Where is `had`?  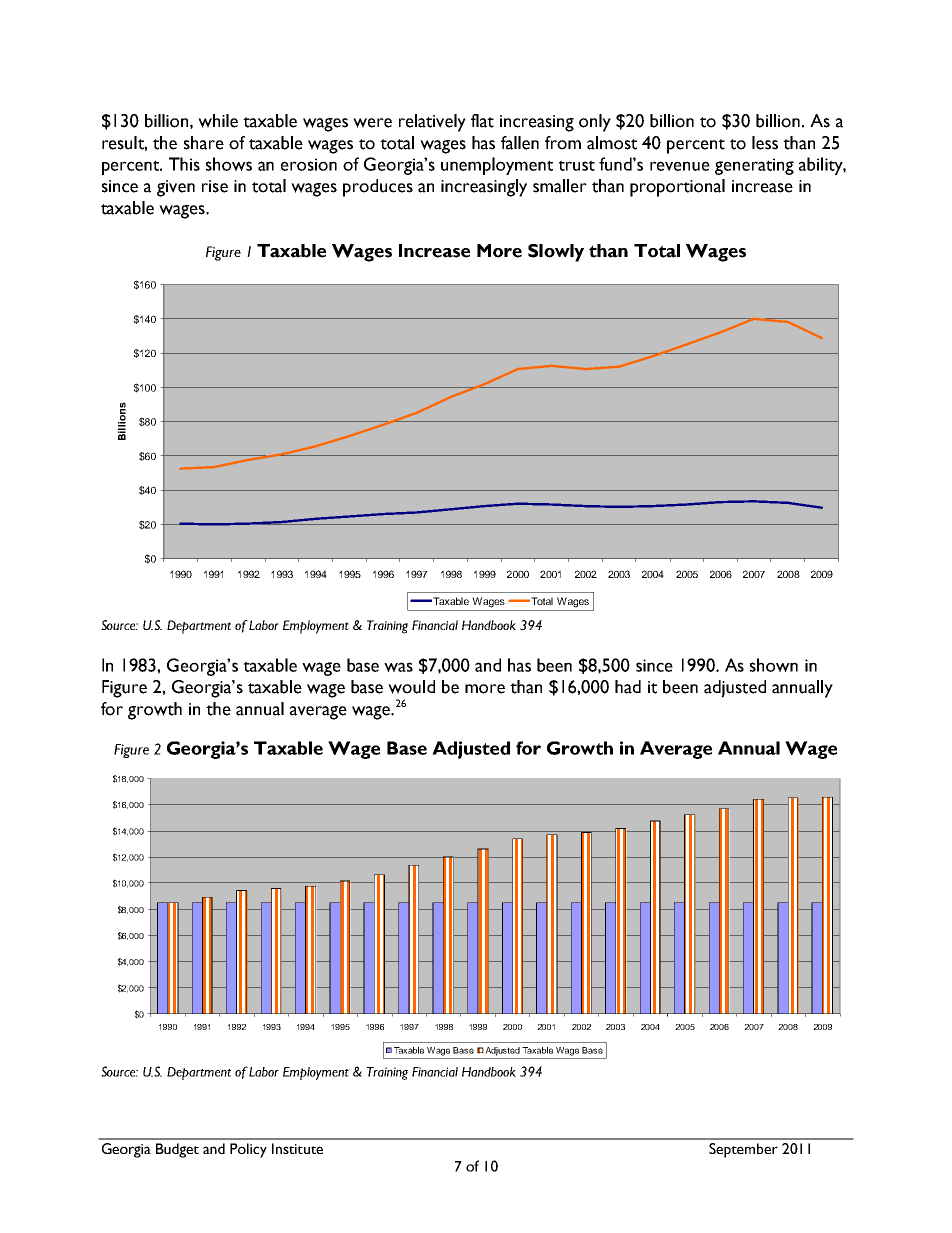
had is located at coordinates (628, 687).
